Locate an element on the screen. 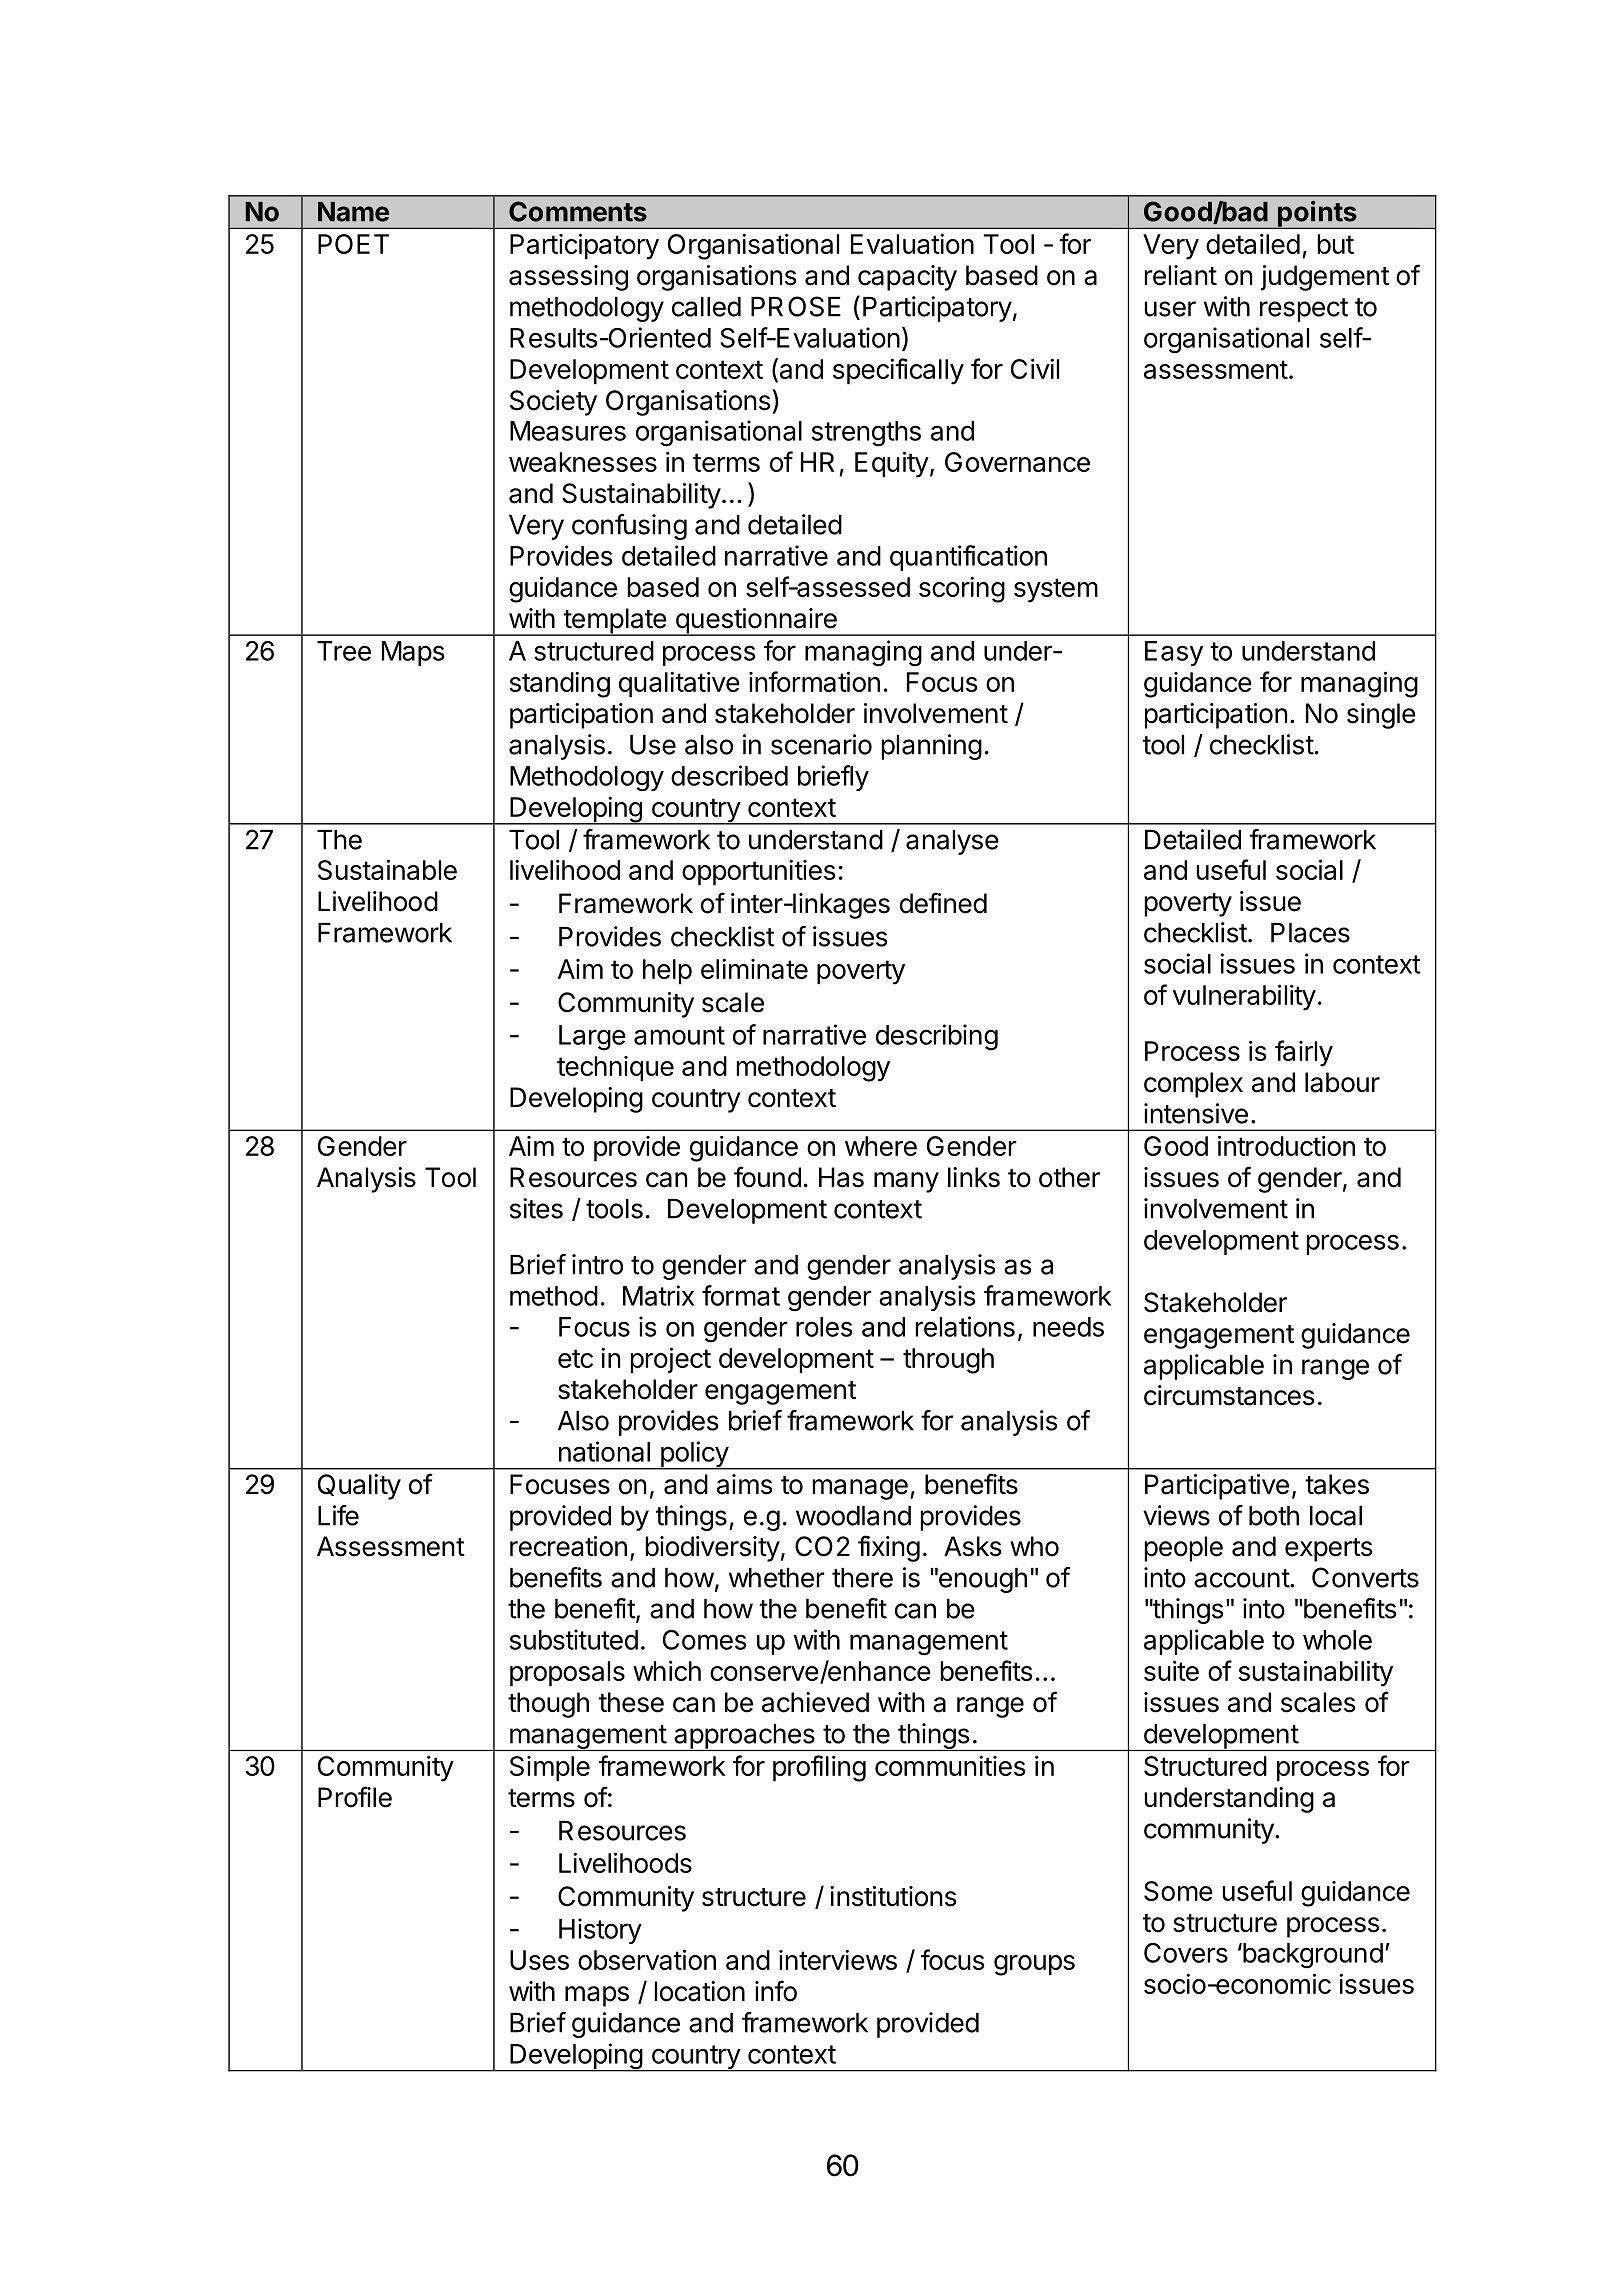  History is located at coordinates (600, 1931).
